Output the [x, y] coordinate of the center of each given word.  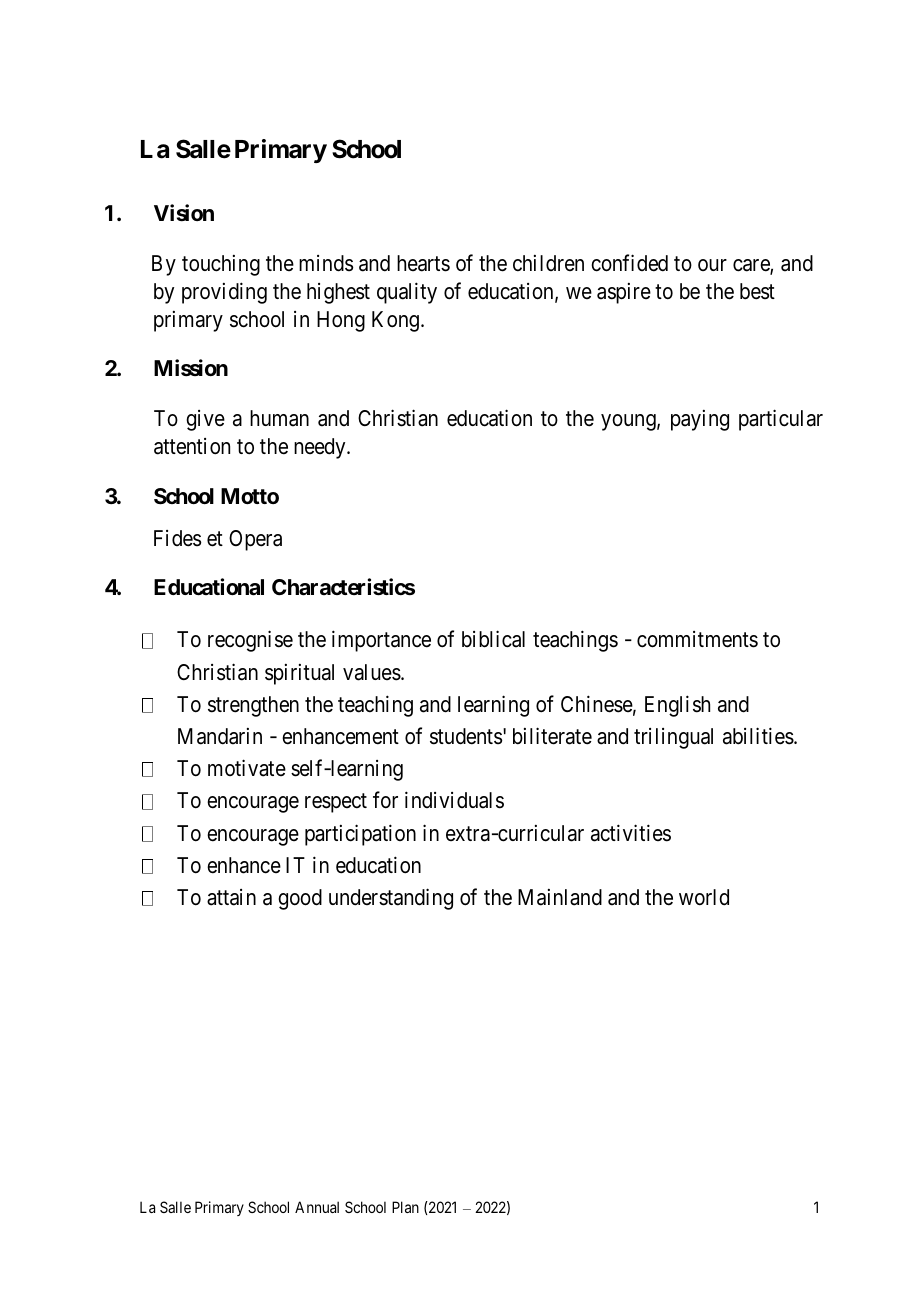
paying [700, 420]
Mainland [560, 897]
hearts [423, 263]
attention [192, 446]
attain [231, 897]
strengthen [253, 706]
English [677, 706]
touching [221, 265]
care [752, 266]
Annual [317, 1207]
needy [321, 448]
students [466, 736]
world [704, 897]
